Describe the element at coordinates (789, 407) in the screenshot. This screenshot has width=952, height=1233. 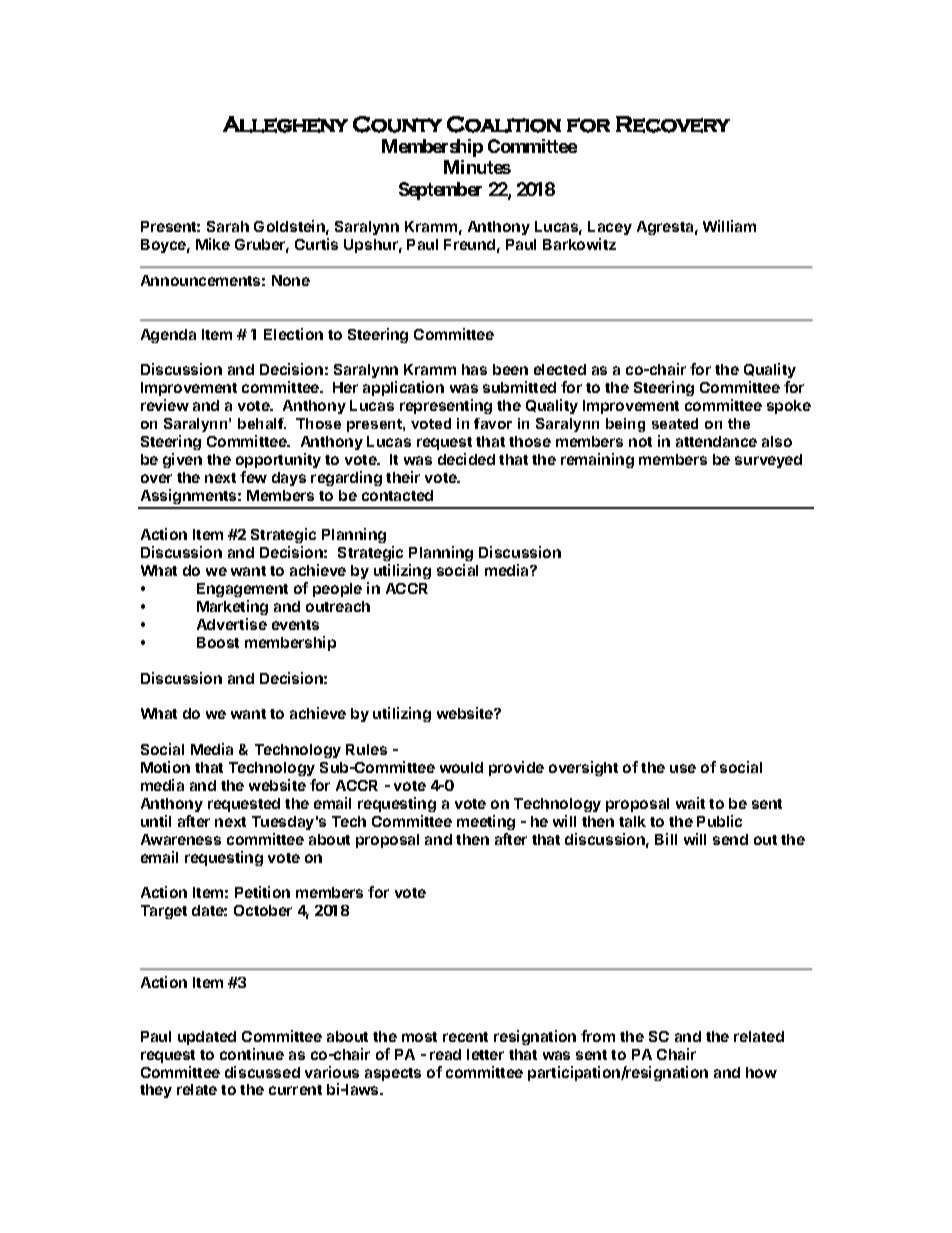
I see `spoke` at that location.
